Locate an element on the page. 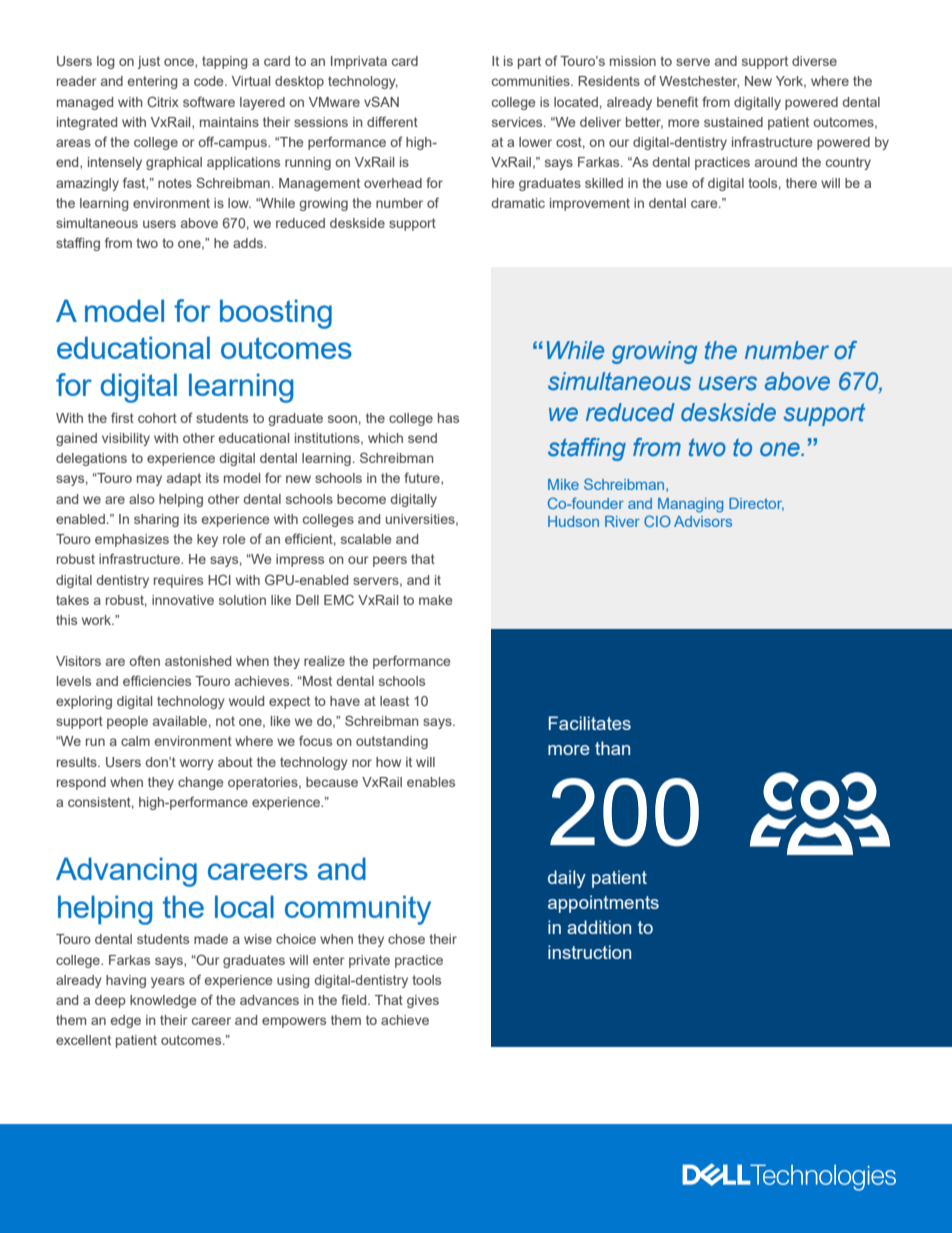 This page has height=1233, width=952. cohort is located at coordinates (157, 418).
